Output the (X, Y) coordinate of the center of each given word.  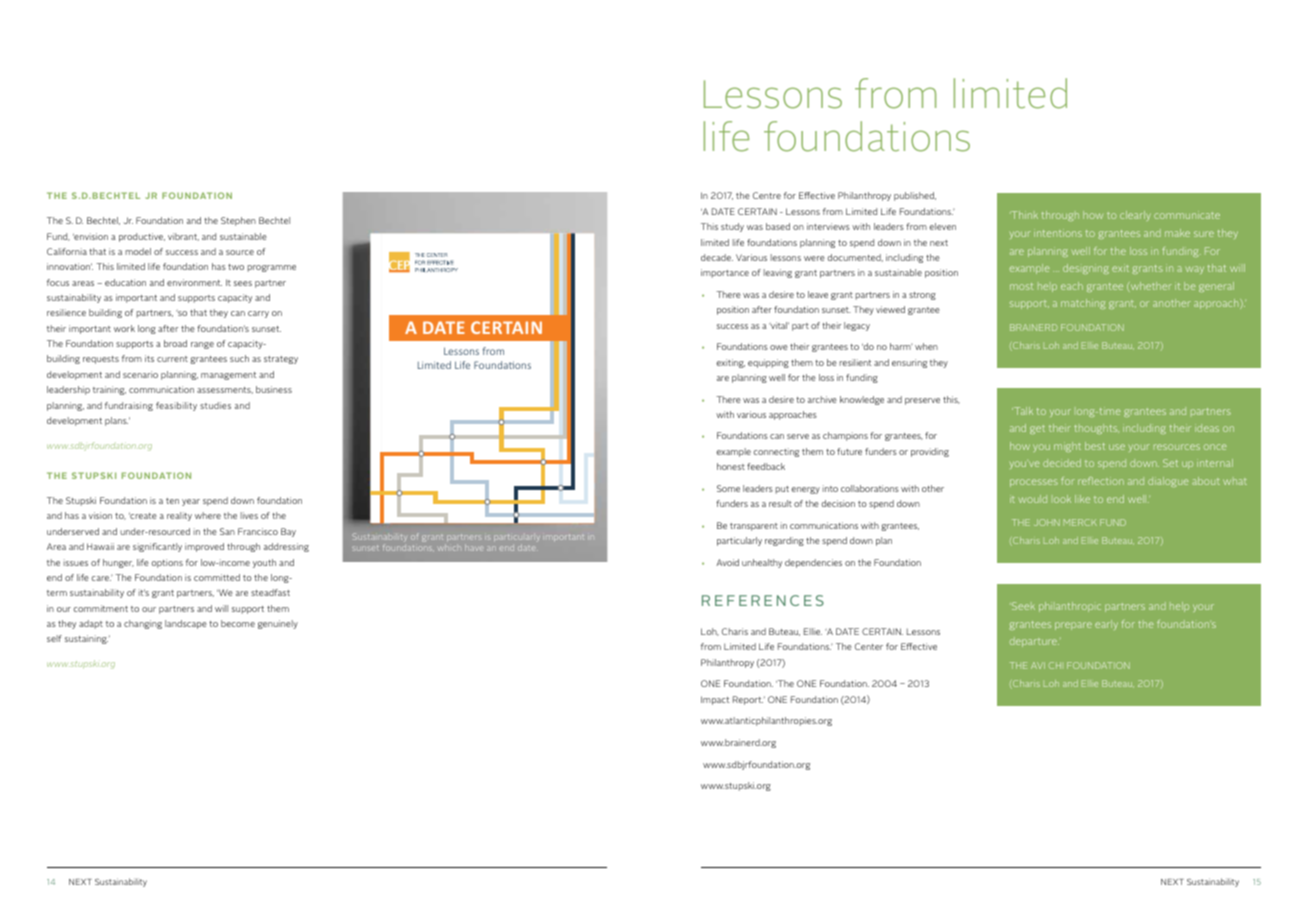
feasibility (176, 406)
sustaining (86, 639)
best (1095, 446)
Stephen (238, 221)
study (732, 227)
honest (731, 466)
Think (1024, 215)
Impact (715, 700)
